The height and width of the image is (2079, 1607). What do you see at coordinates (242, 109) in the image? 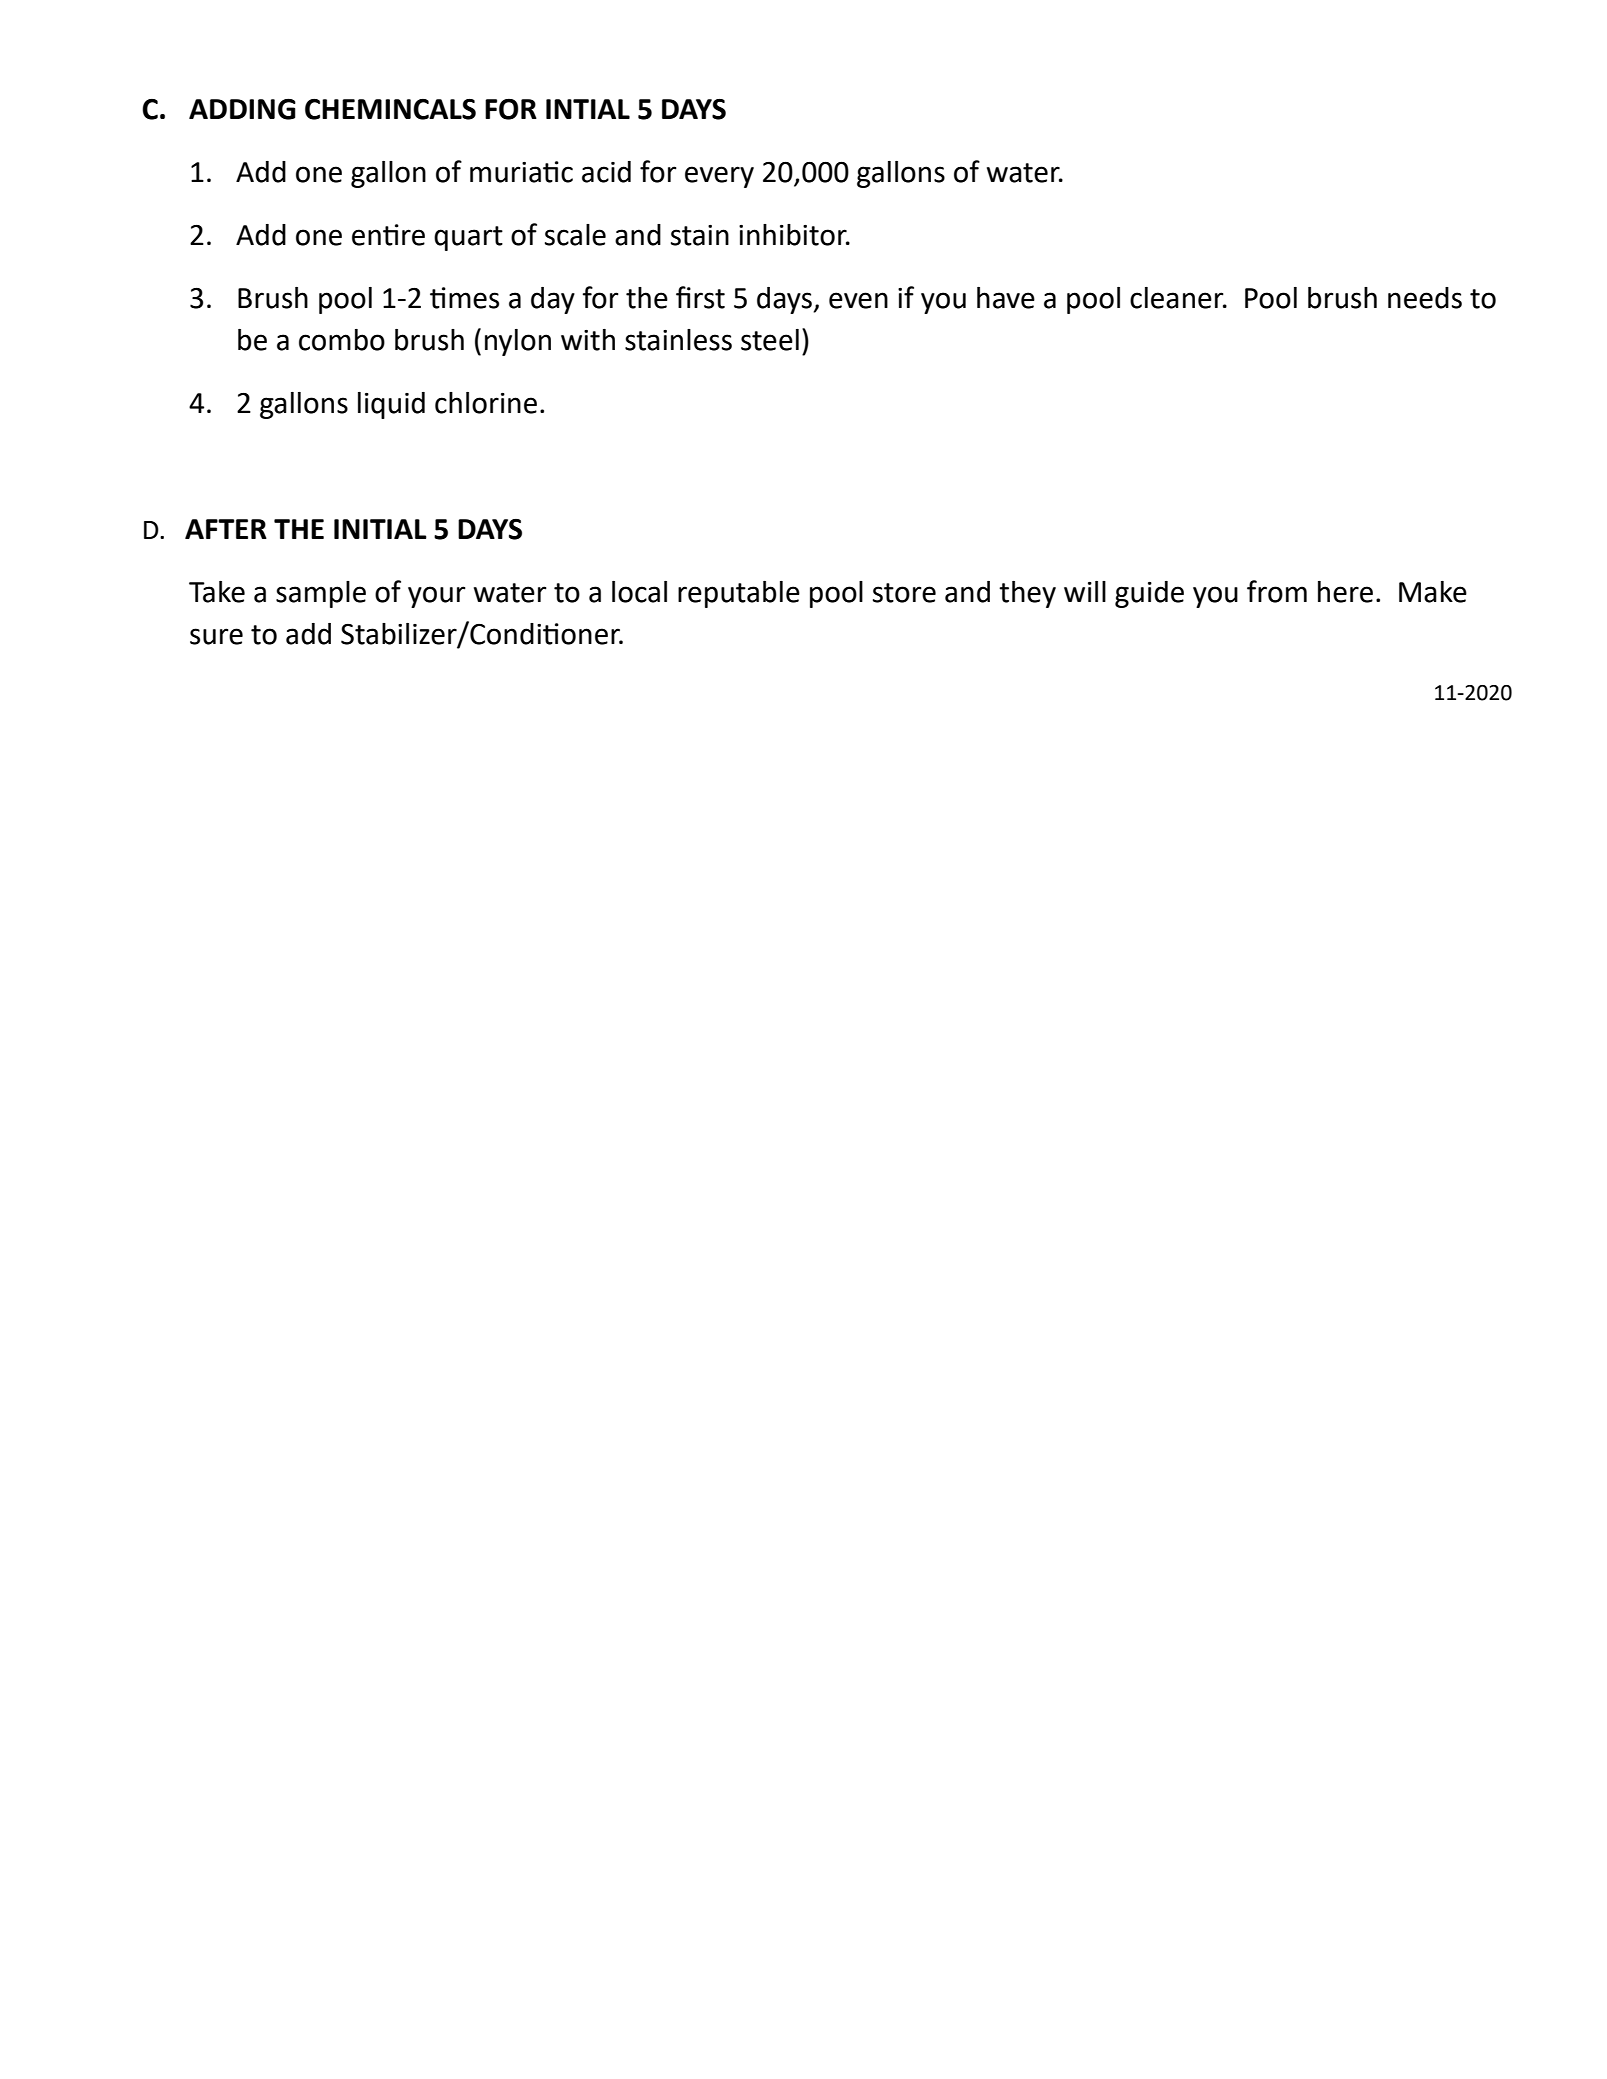
I see `ADDING` at bounding box center [242, 109].
